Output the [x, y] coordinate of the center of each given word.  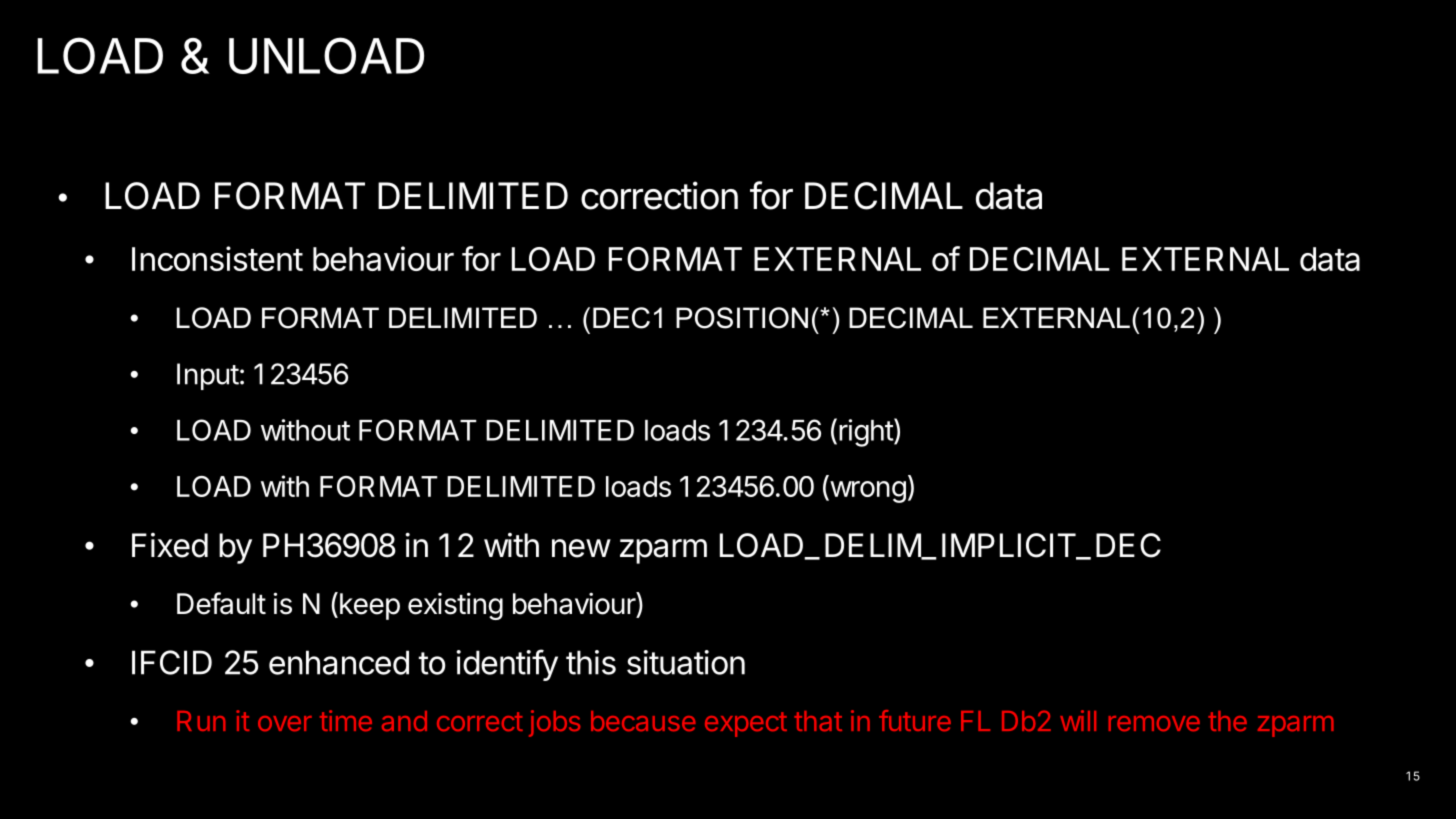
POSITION [742, 318]
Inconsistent [217, 258]
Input [208, 376]
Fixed [170, 545]
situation [686, 662]
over [285, 723]
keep [370, 606]
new [581, 548]
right [867, 432]
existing [455, 606]
